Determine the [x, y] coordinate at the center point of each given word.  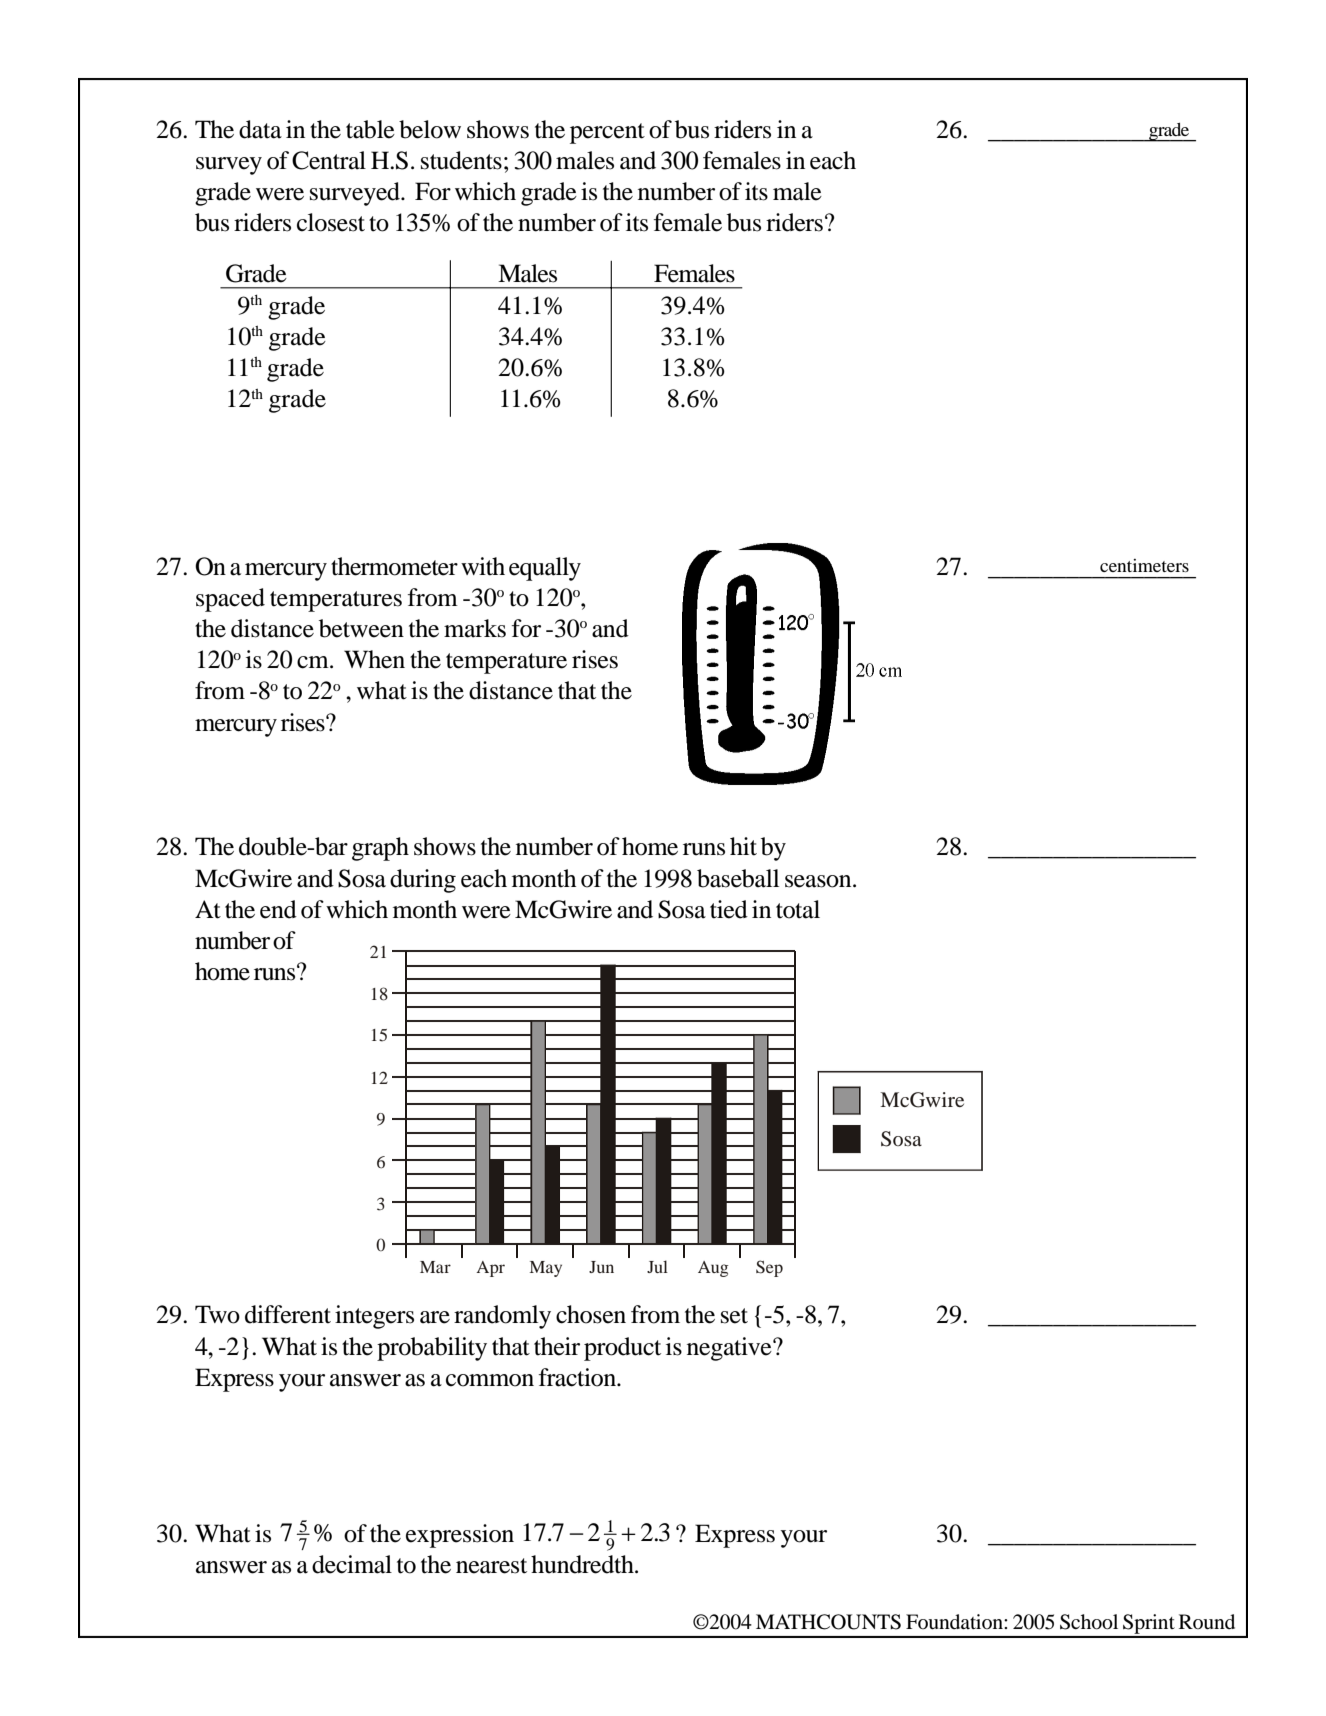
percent [607, 133]
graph [380, 849]
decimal [352, 1564]
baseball [738, 878]
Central [329, 160]
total [798, 909]
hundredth [583, 1564]
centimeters [1144, 565]
